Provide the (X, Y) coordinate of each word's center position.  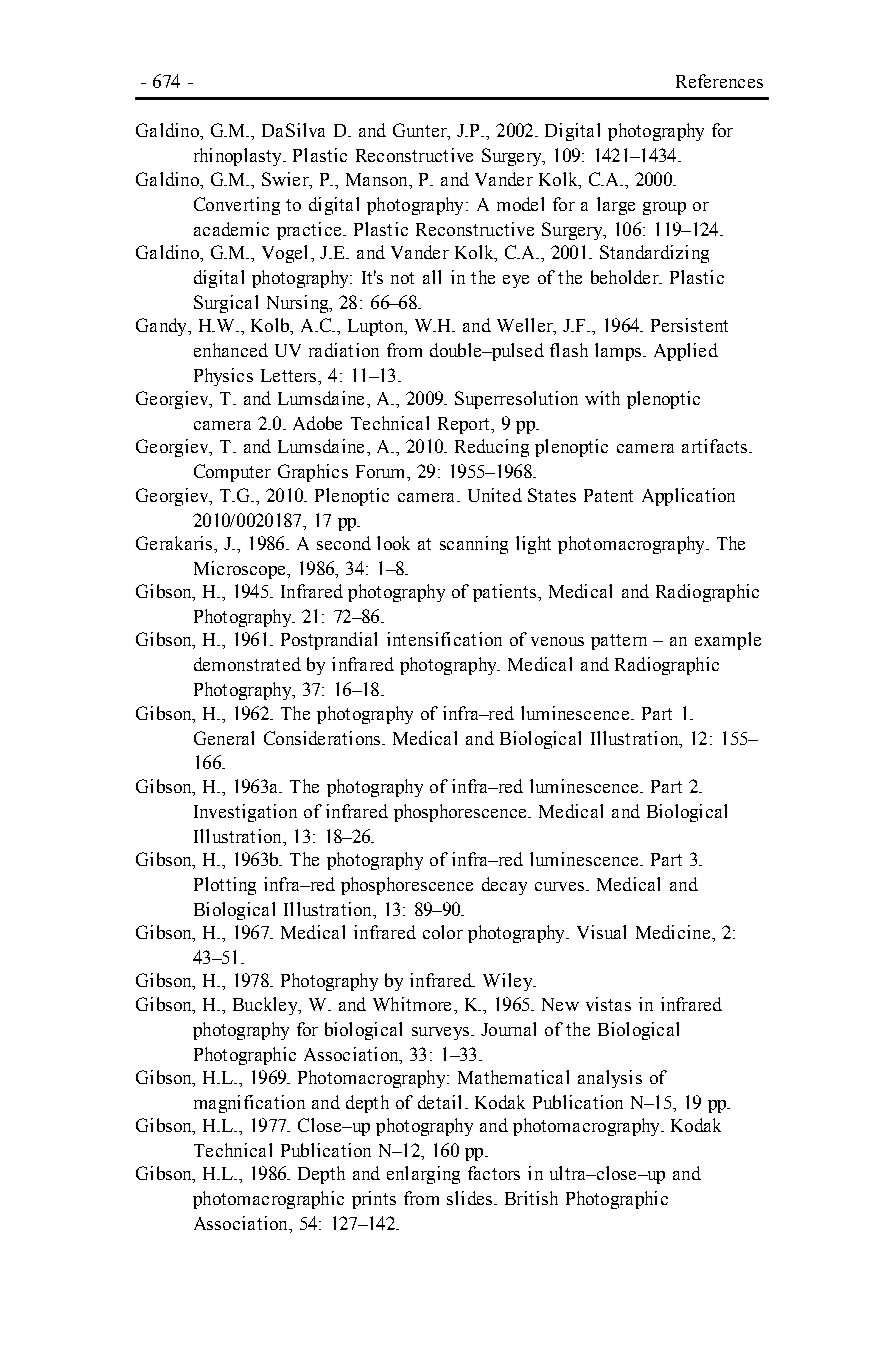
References (719, 81)
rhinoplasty (239, 157)
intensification (444, 639)
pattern (619, 642)
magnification (249, 1104)
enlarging (423, 1175)
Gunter (421, 131)
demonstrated (247, 664)
